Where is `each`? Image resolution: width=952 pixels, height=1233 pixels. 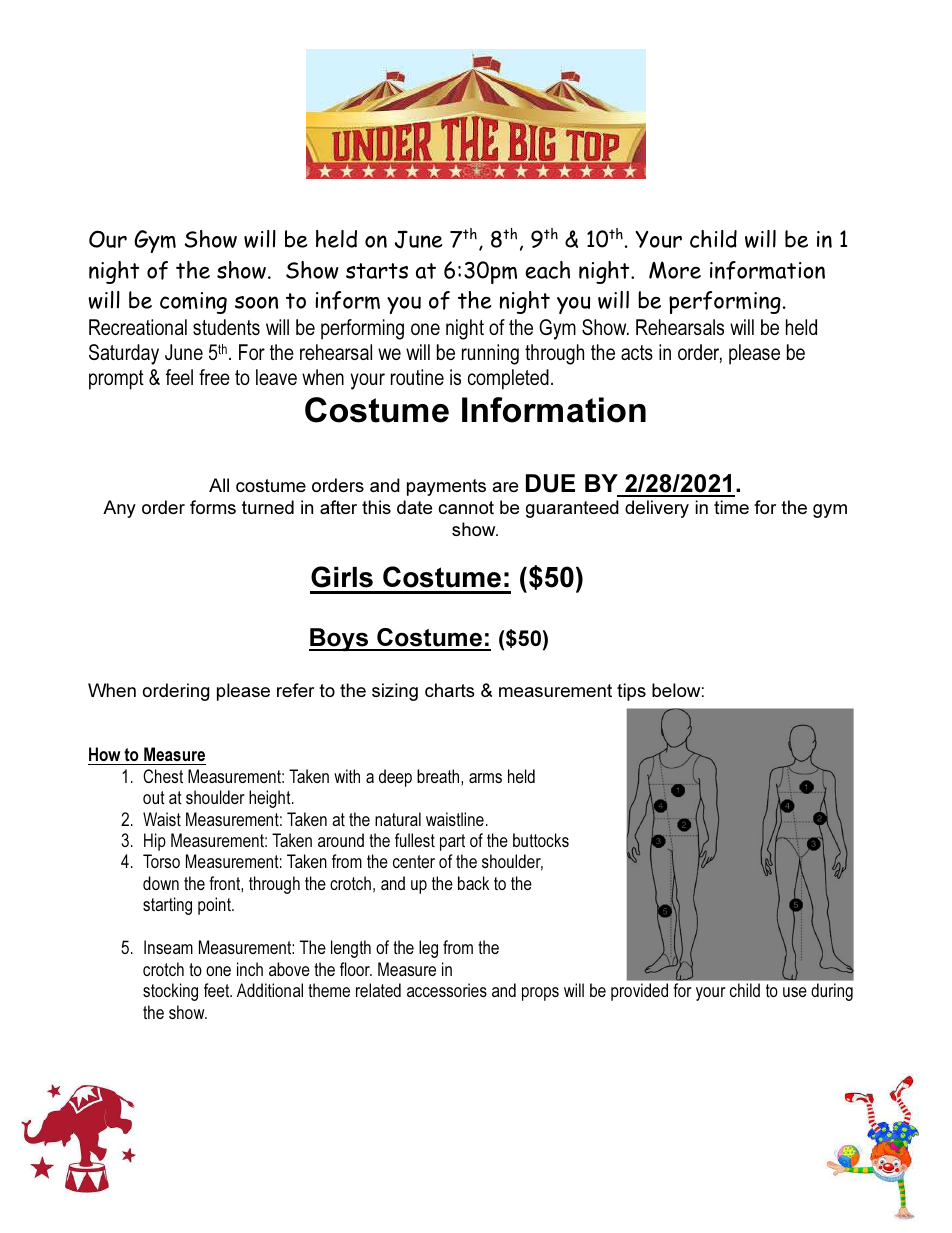 each is located at coordinates (547, 270).
